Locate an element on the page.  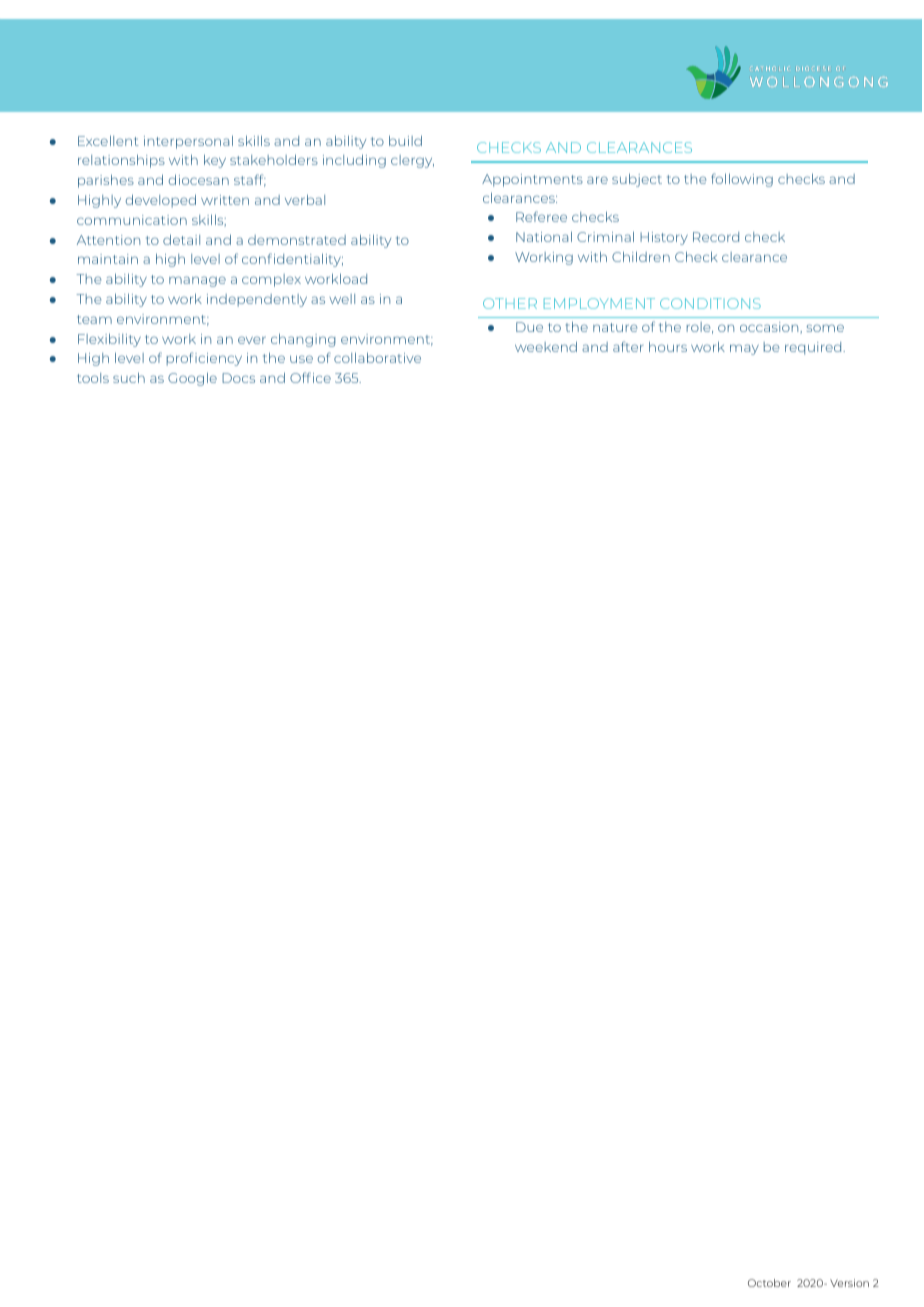
after is located at coordinates (628, 346).
